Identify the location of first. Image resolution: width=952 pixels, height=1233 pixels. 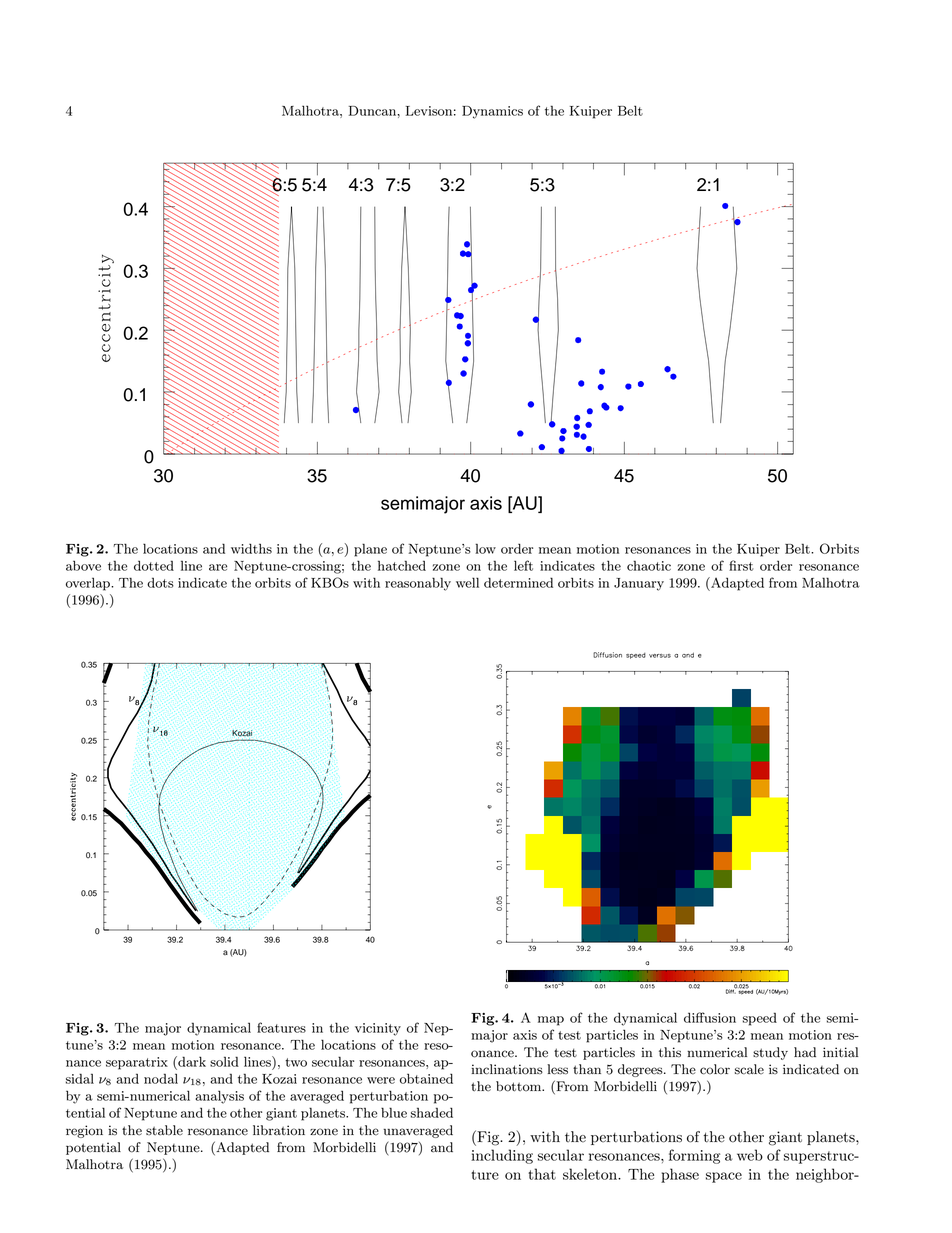
(741, 565).
